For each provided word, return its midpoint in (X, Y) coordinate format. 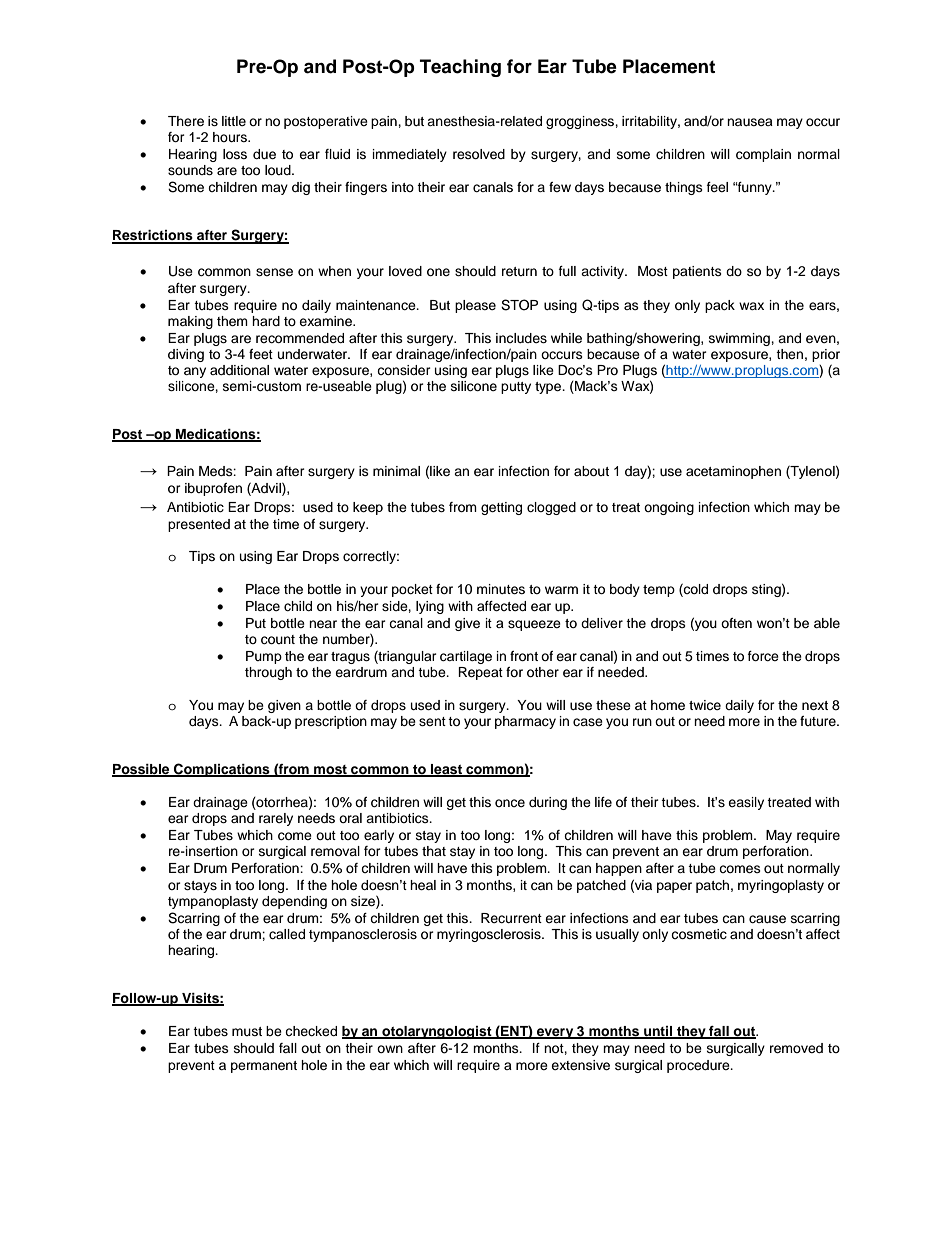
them (232, 321)
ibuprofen (213, 489)
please (475, 306)
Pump (264, 657)
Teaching (460, 68)
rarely (276, 819)
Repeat (480, 673)
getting (501, 508)
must (247, 1031)
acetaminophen (733, 472)
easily (746, 803)
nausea (750, 122)
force (763, 656)
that (434, 851)
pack (720, 306)
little (234, 121)
